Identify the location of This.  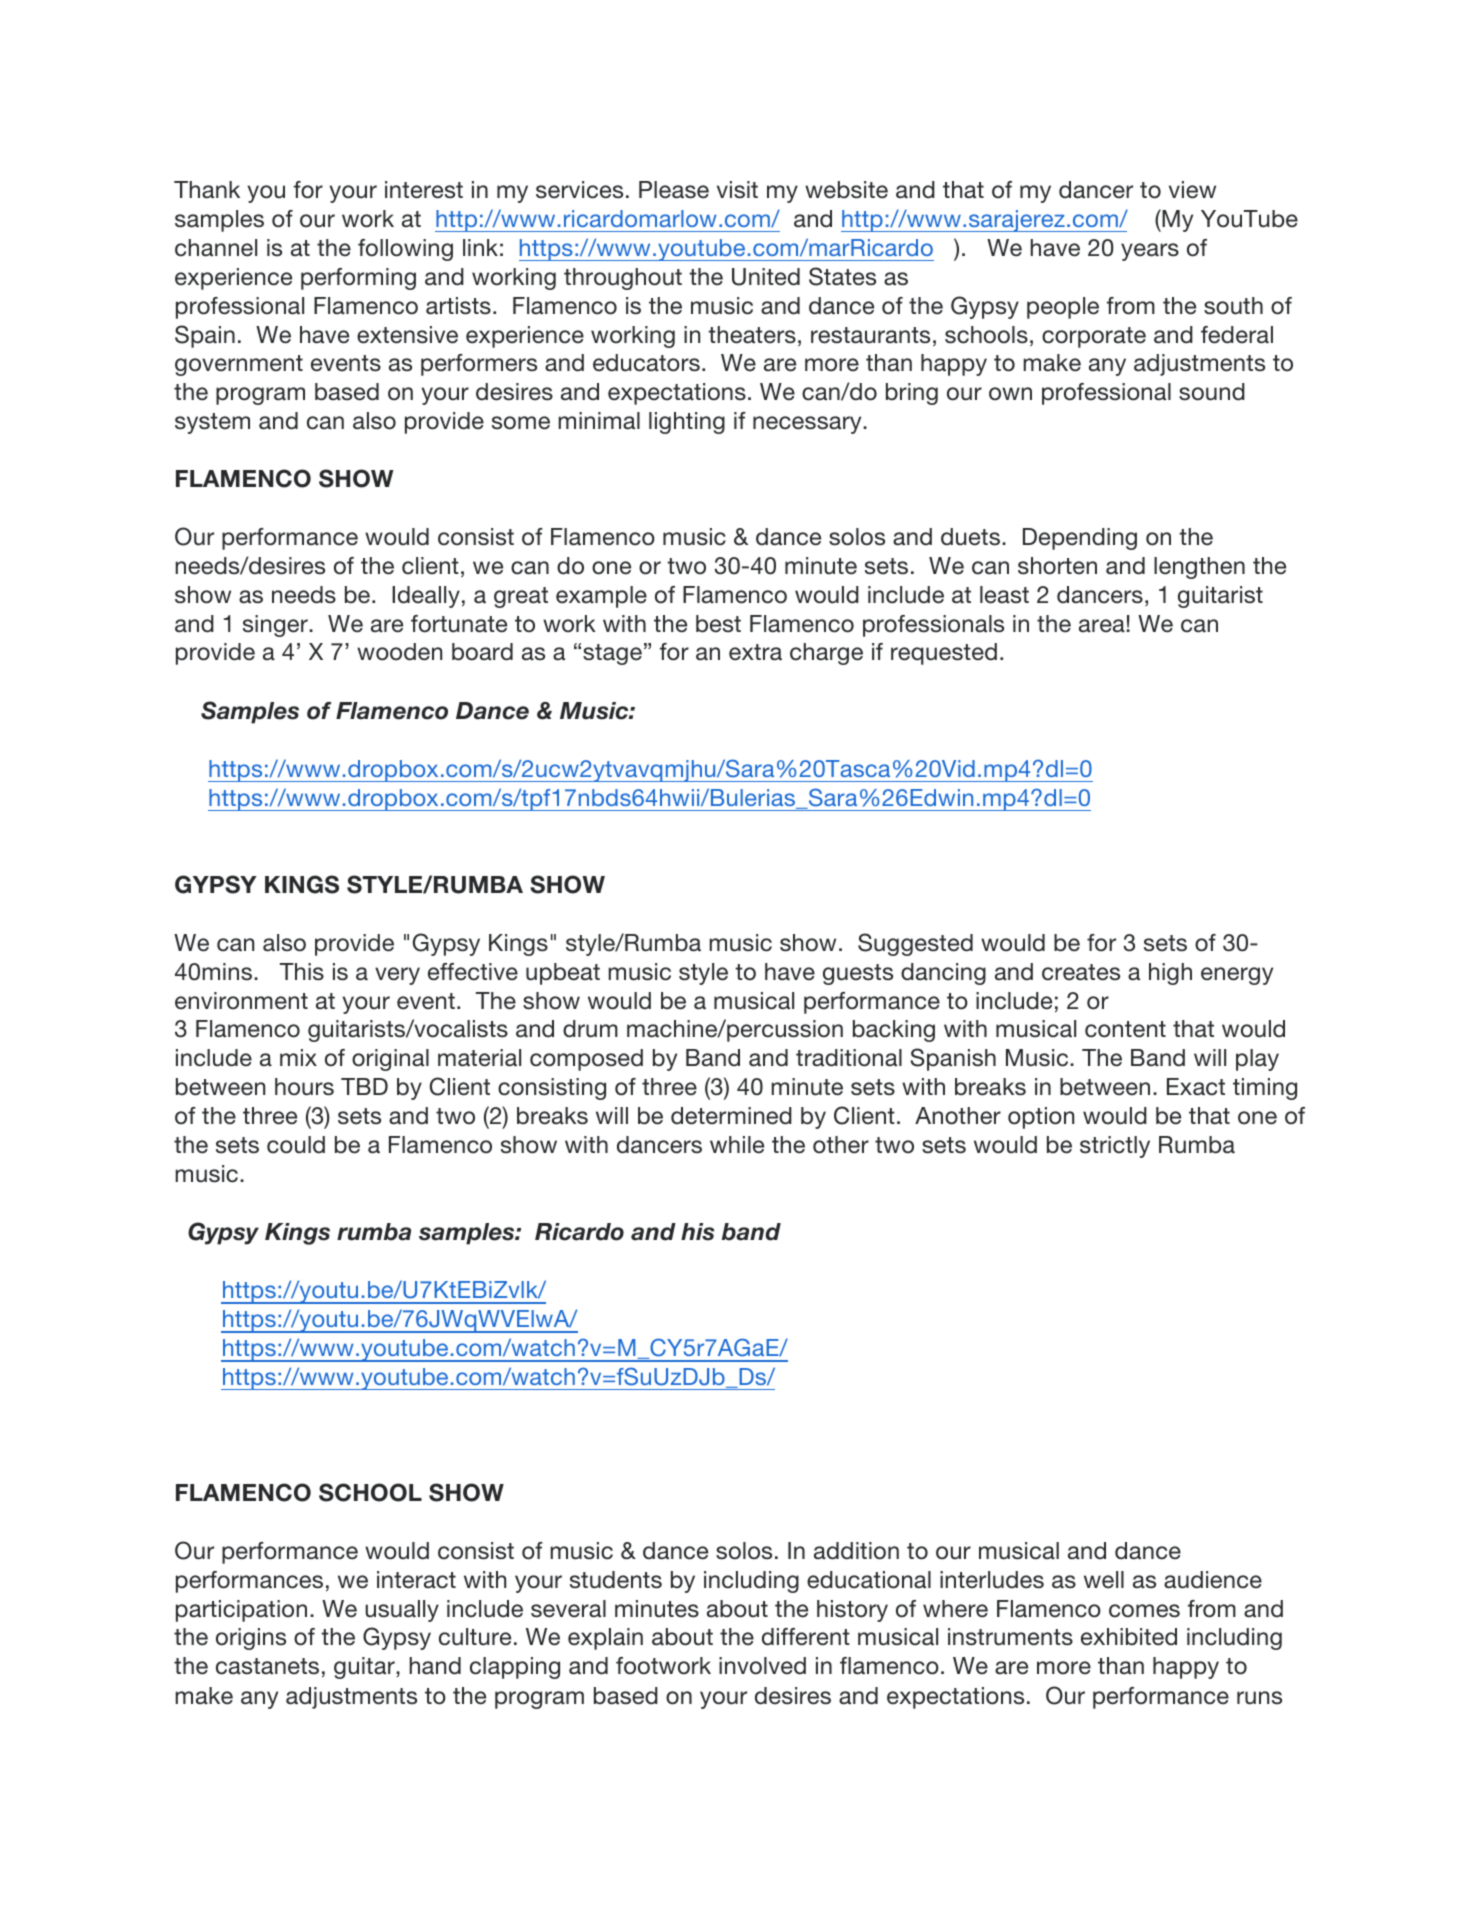
(302, 972).
